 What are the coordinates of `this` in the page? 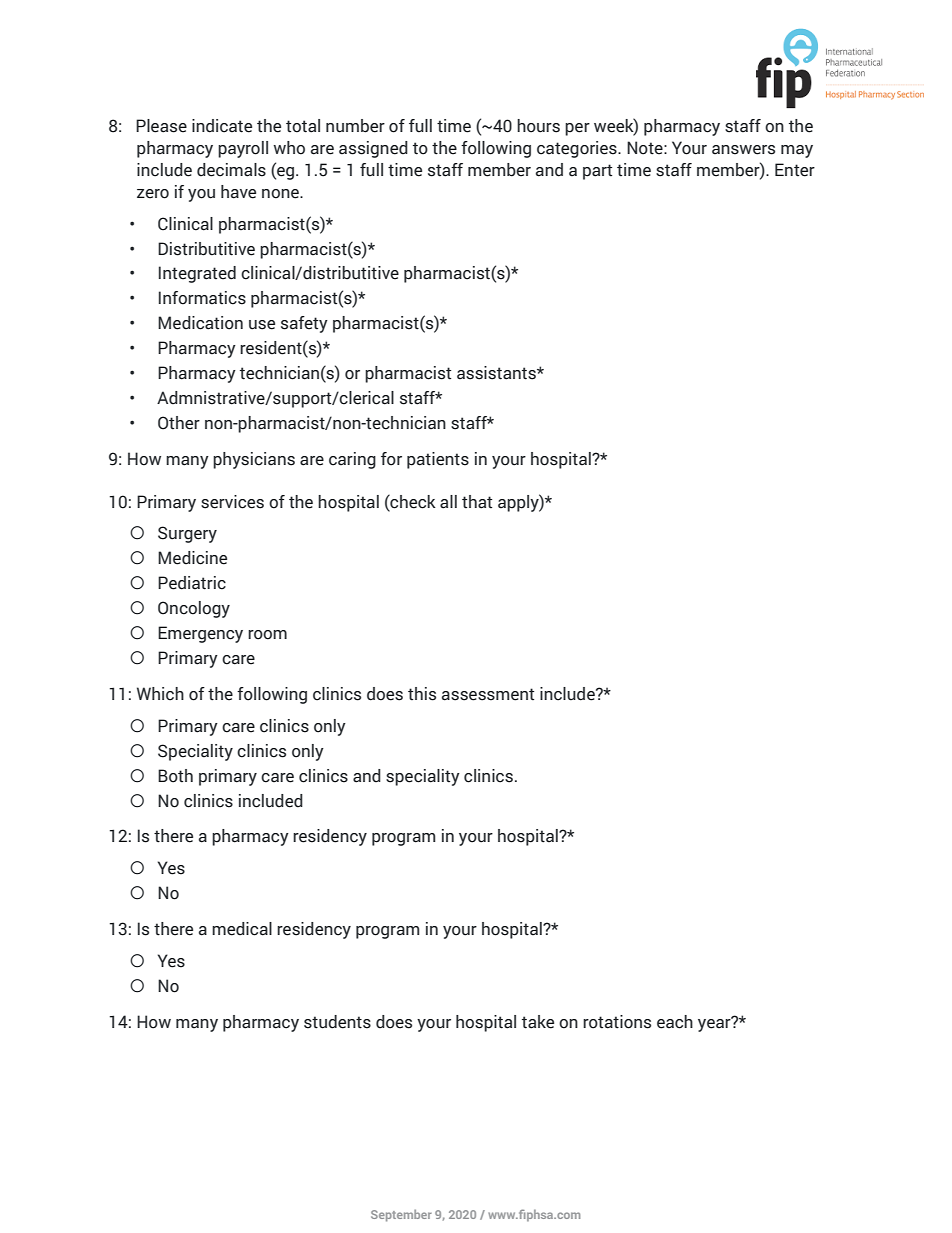 It's located at (422, 694).
